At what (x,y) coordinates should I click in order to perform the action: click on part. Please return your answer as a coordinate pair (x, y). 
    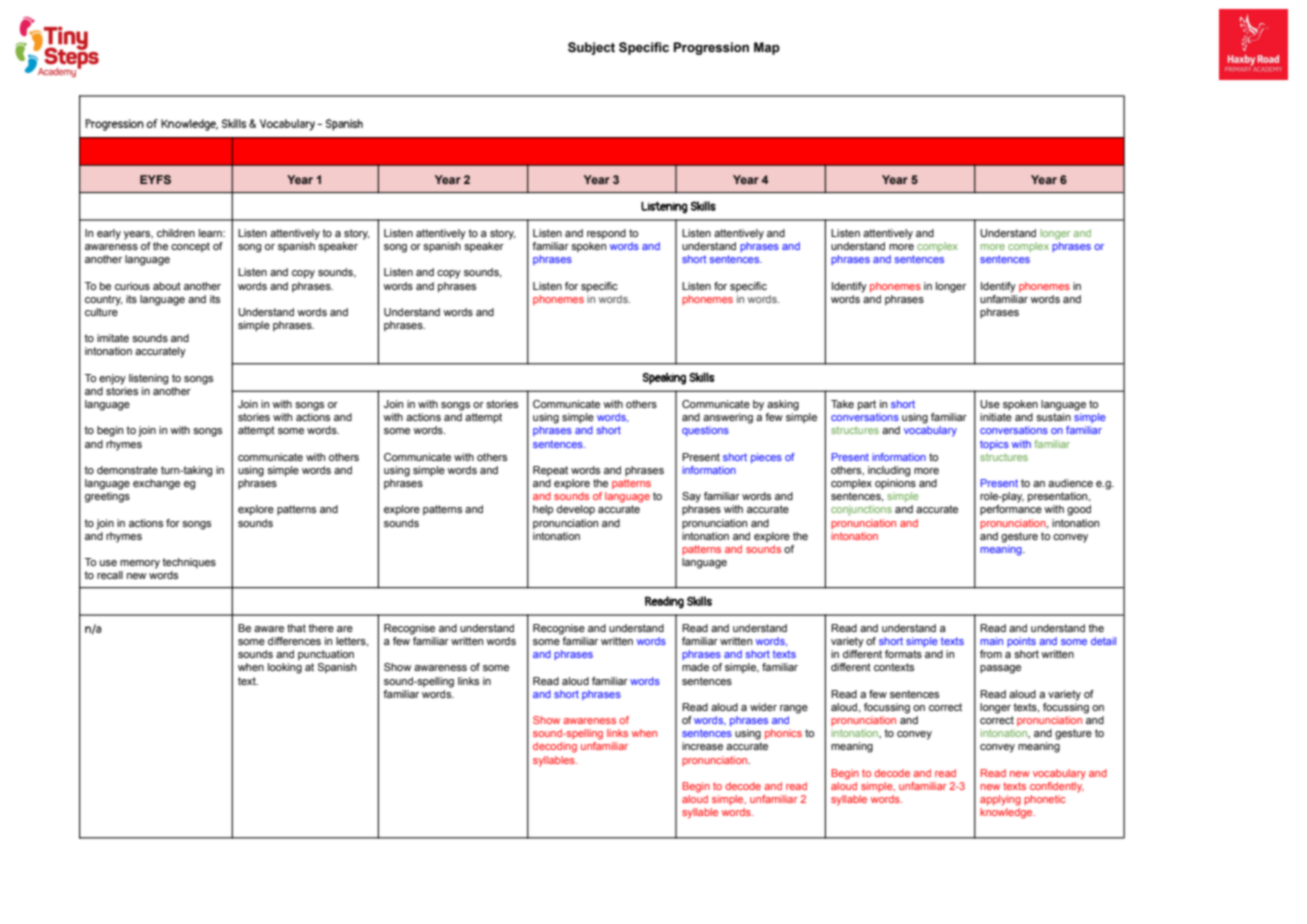
    Looking at the image, I should click on (867, 405).
